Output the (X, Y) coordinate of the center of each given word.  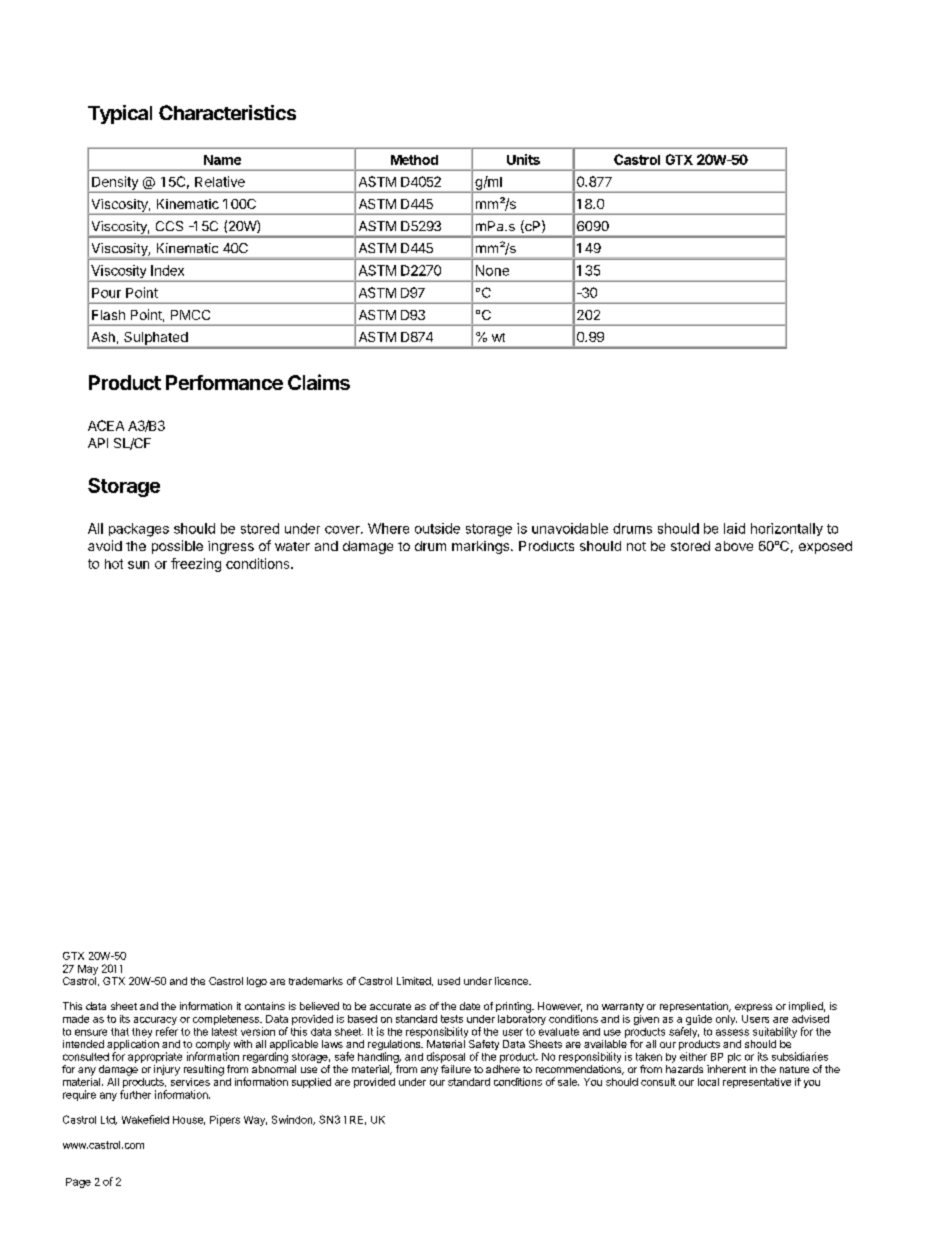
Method (414, 160)
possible (177, 547)
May (88, 970)
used (449, 981)
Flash (108, 315)
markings (482, 547)
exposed (825, 547)
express (753, 1008)
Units (523, 159)
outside (437, 528)
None (492, 270)
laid (734, 528)
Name (222, 160)
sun (138, 565)
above (734, 546)
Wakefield (145, 1119)
